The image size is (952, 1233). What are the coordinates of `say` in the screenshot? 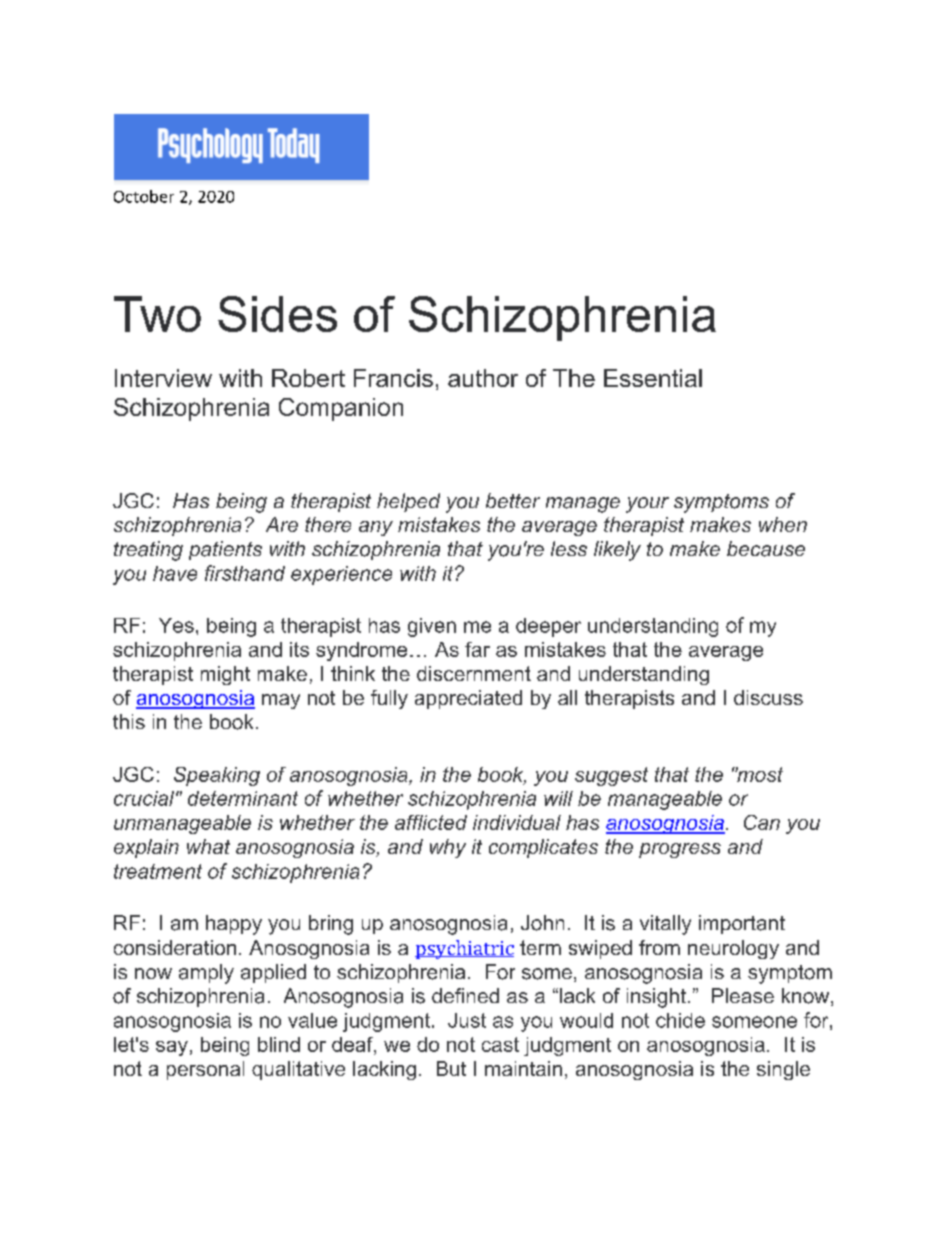 It's located at (172, 1048).
